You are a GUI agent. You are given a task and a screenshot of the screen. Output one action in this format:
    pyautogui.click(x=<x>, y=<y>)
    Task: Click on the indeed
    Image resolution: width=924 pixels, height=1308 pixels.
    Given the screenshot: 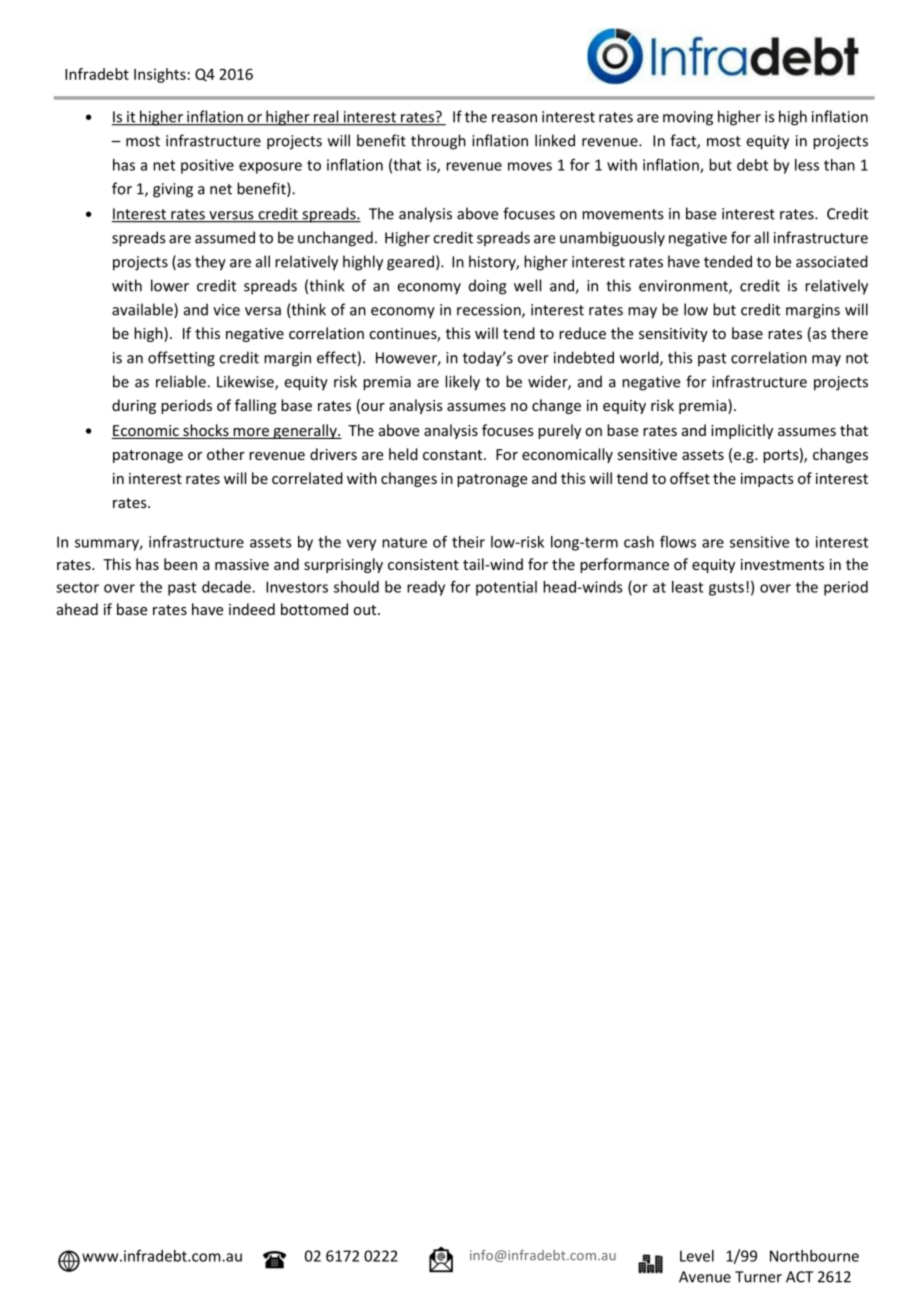 What is the action you would take?
    pyautogui.click(x=252, y=609)
